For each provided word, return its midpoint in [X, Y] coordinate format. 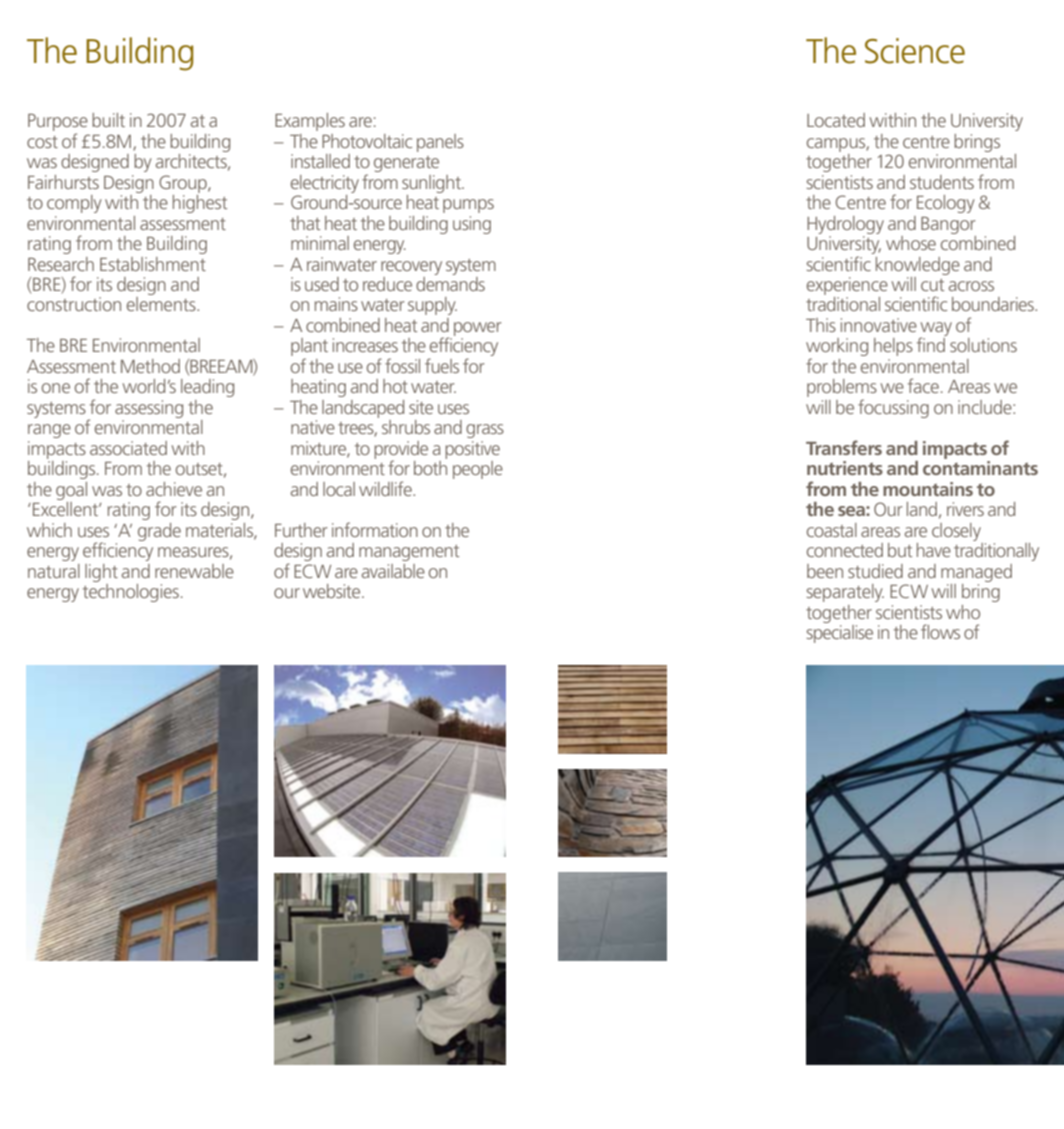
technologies [131, 593]
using [472, 225]
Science [915, 51]
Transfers [844, 447]
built [108, 120]
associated [128, 448]
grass [485, 431]
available [393, 571]
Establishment [153, 264]
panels [440, 143]
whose [911, 243]
